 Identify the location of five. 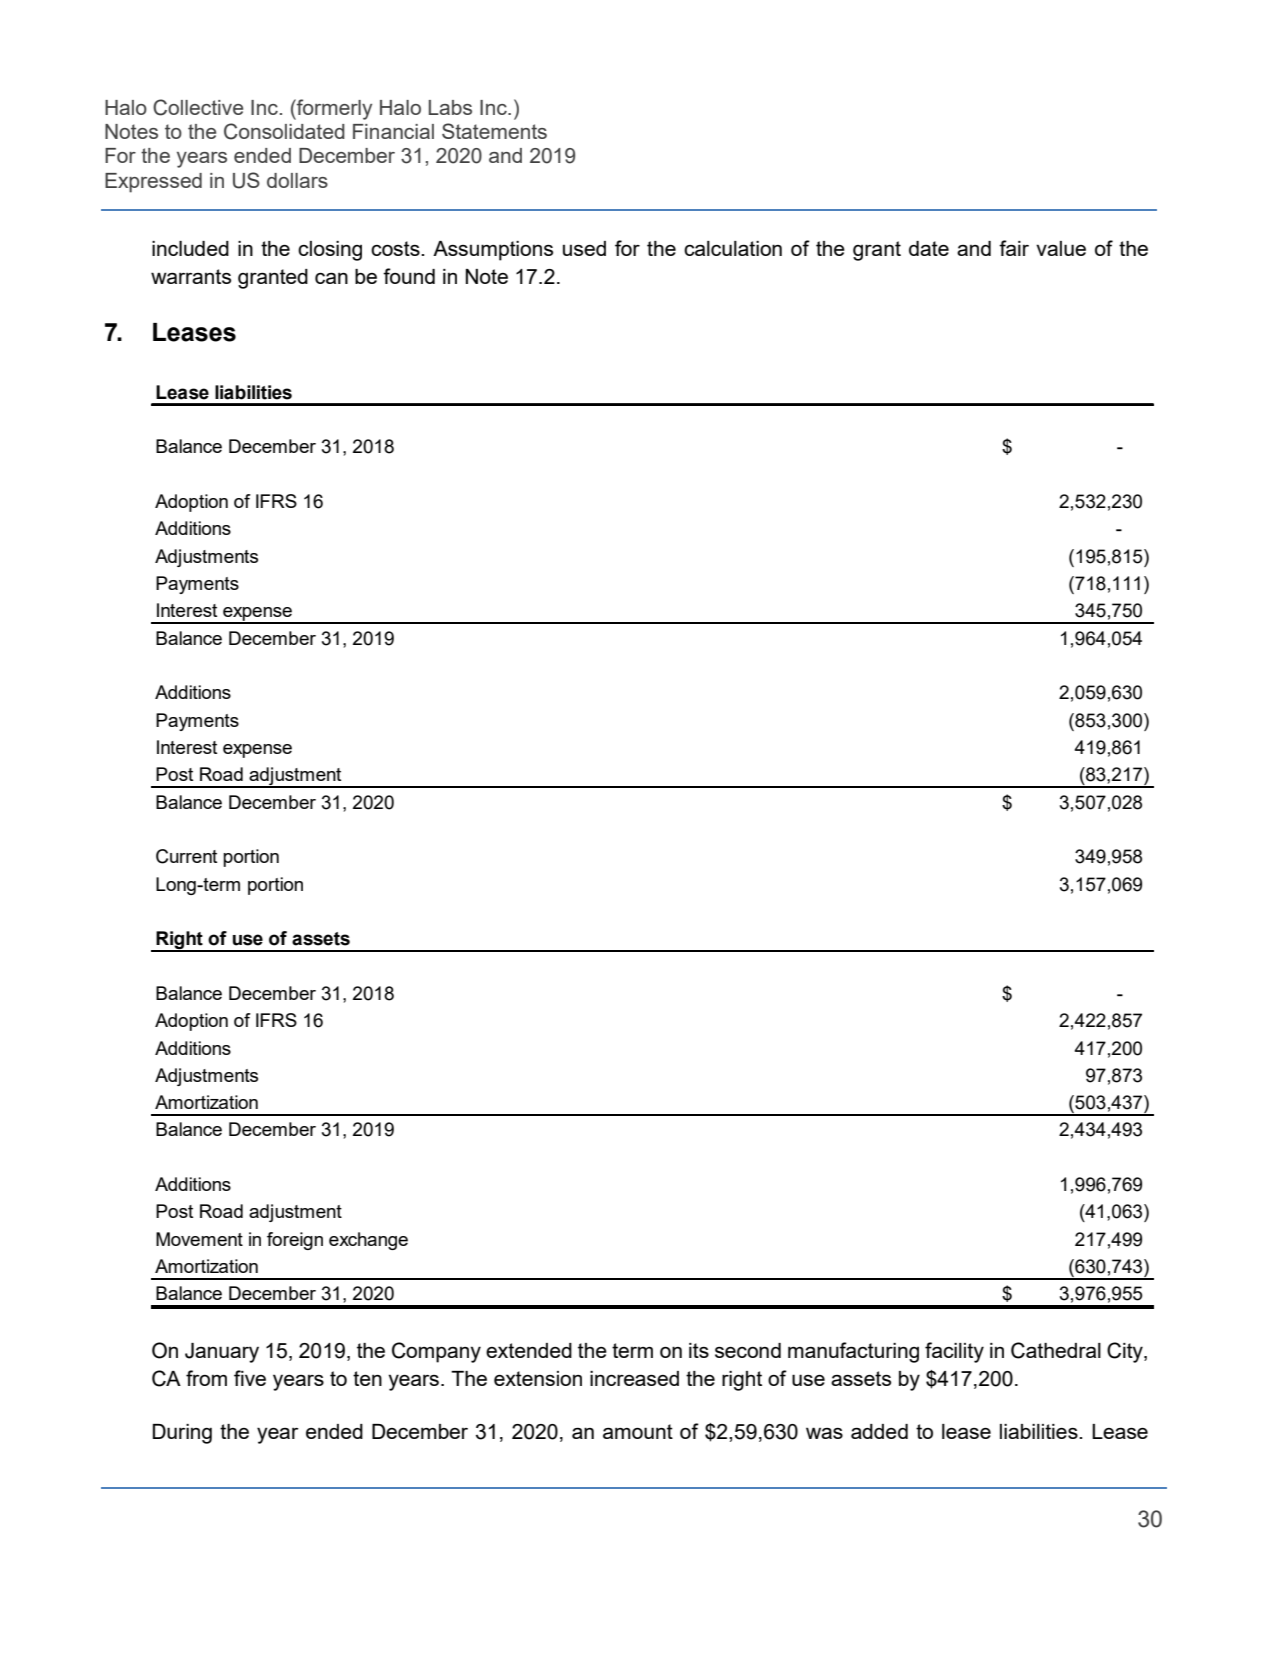
(250, 1378).
